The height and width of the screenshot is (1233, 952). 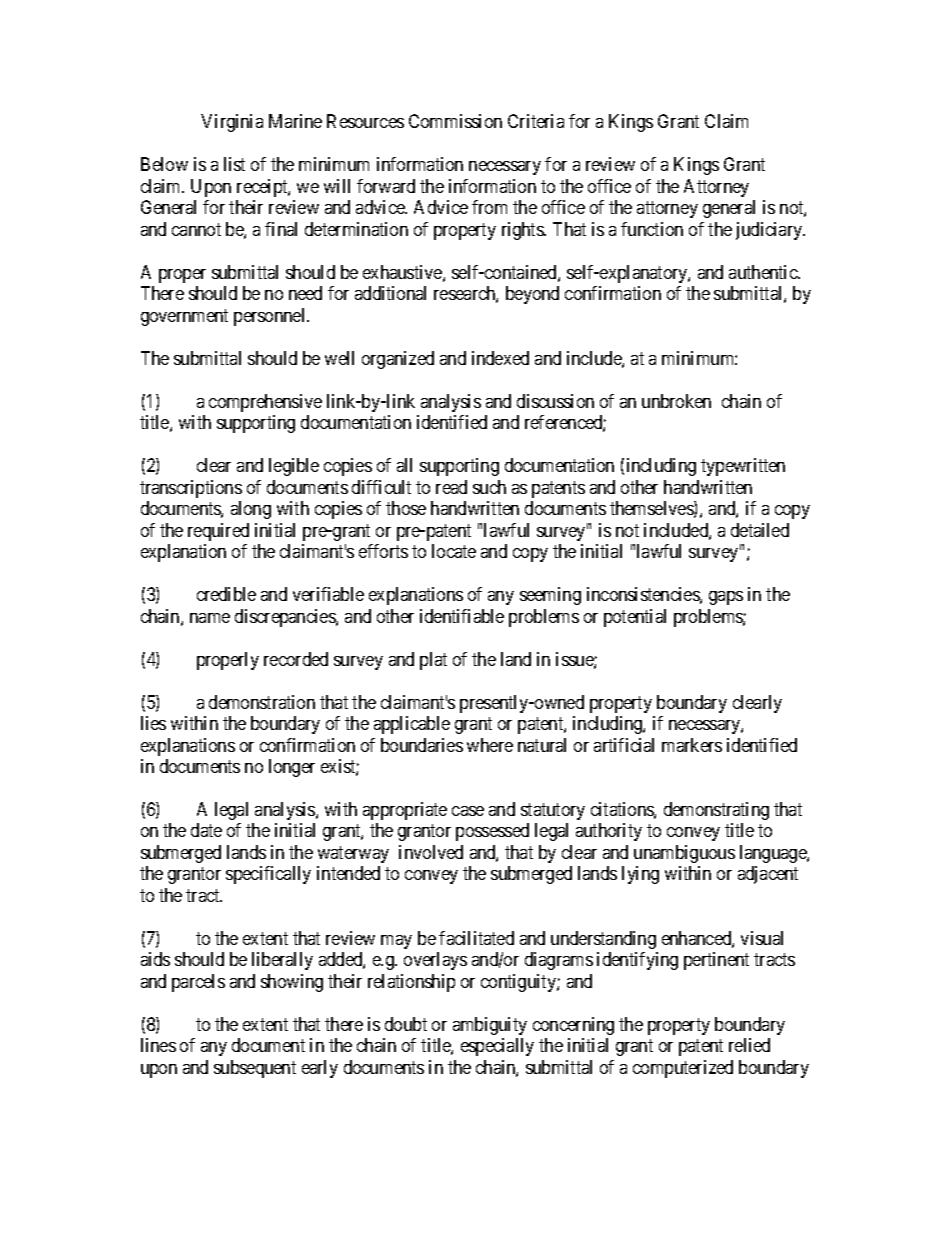 What do you see at coordinates (490, 1026) in the screenshot?
I see `ambiguity` at bounding box center [490, 1026].
